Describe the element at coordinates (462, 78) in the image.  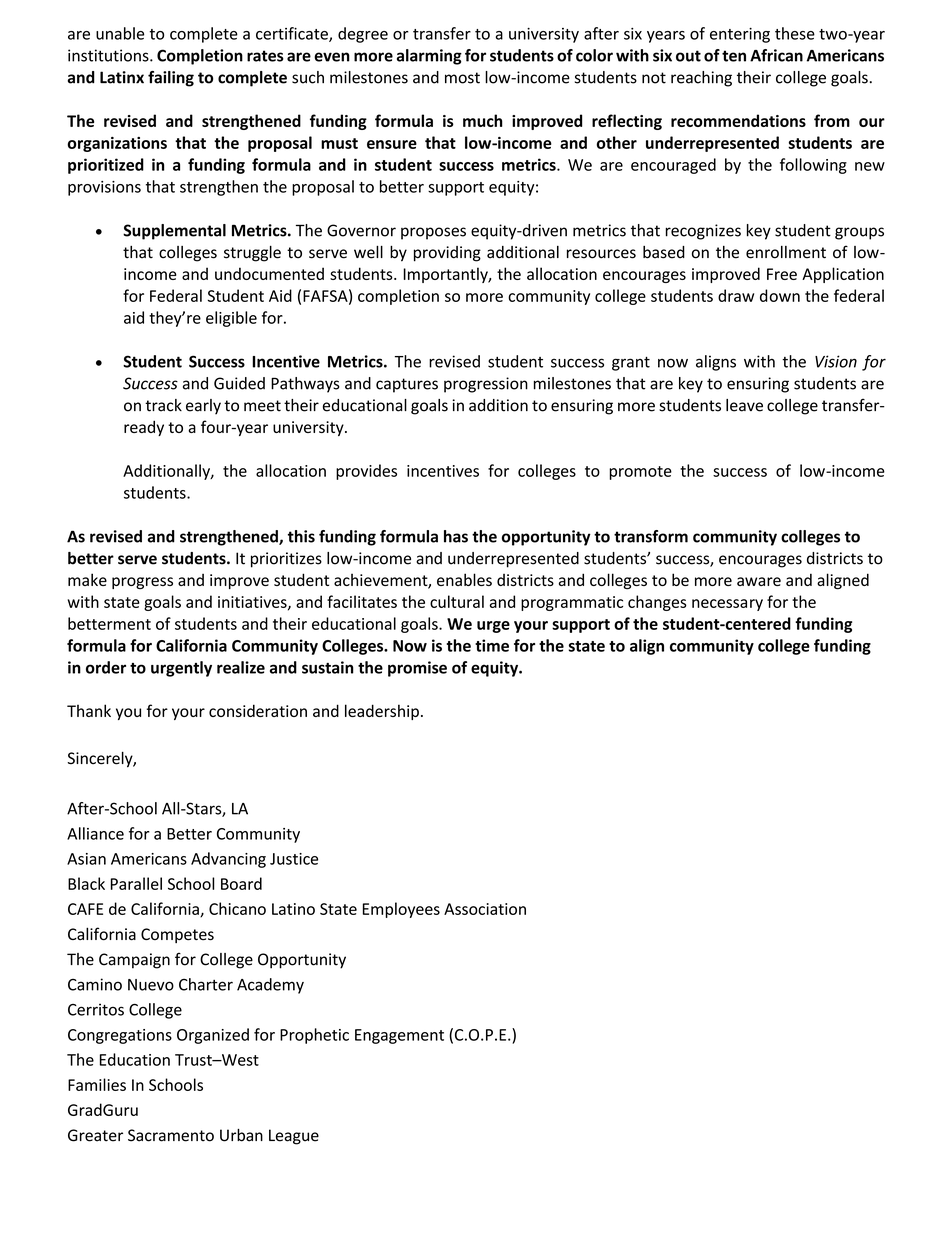
I see `most` at that location.
